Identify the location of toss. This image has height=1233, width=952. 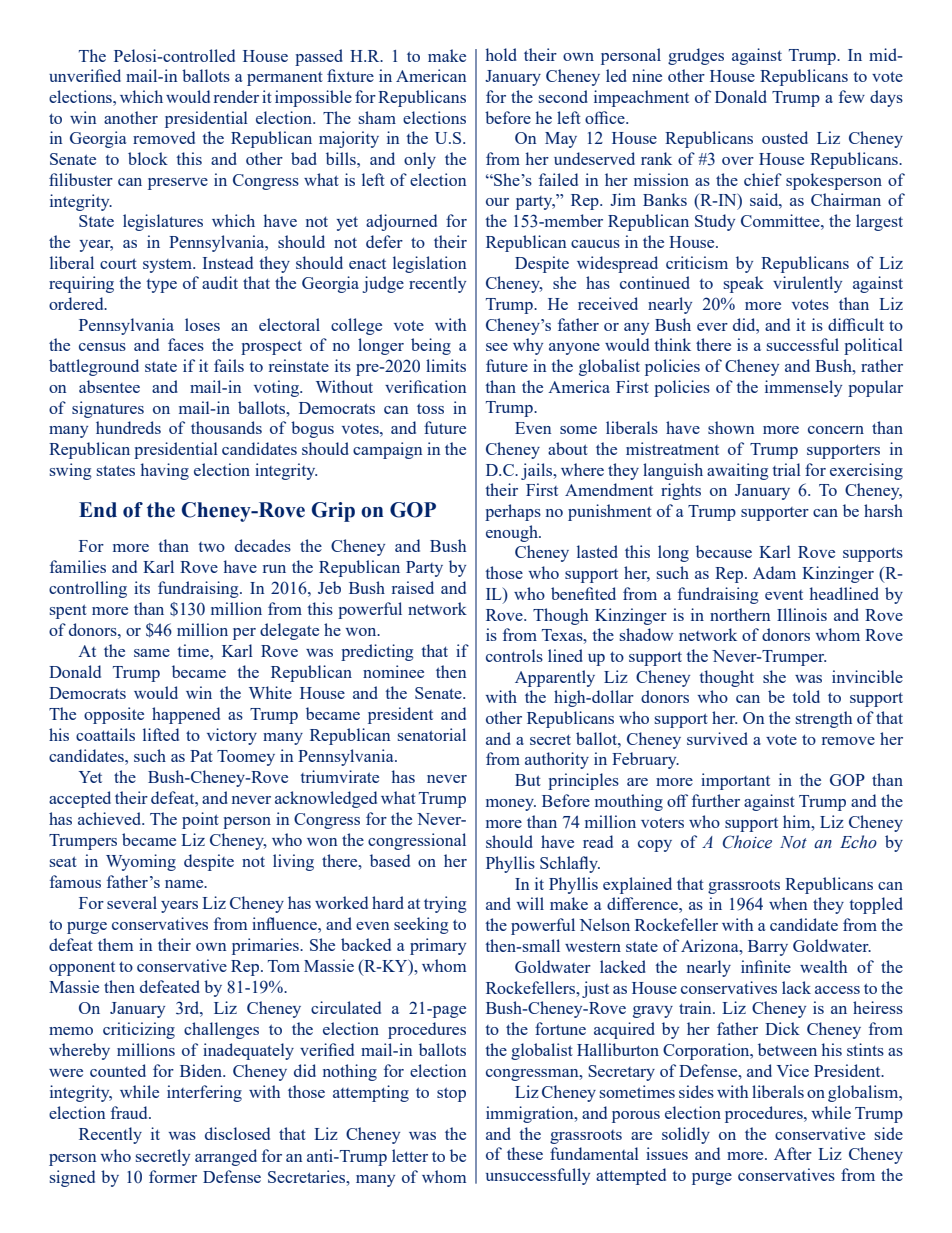
(430, 408).
